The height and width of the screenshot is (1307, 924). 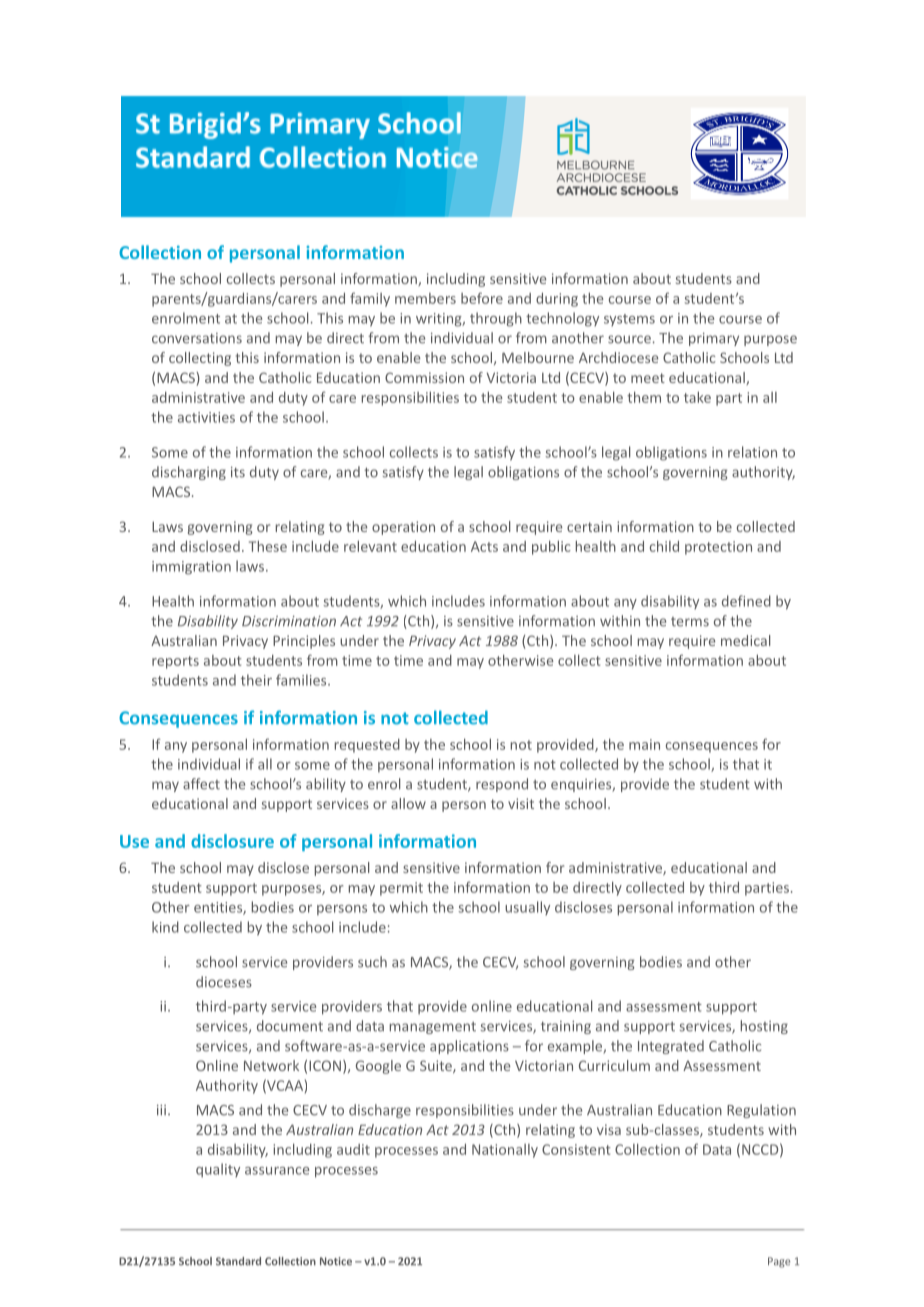 I want to click on applications, so click(x=469, y=1047).
